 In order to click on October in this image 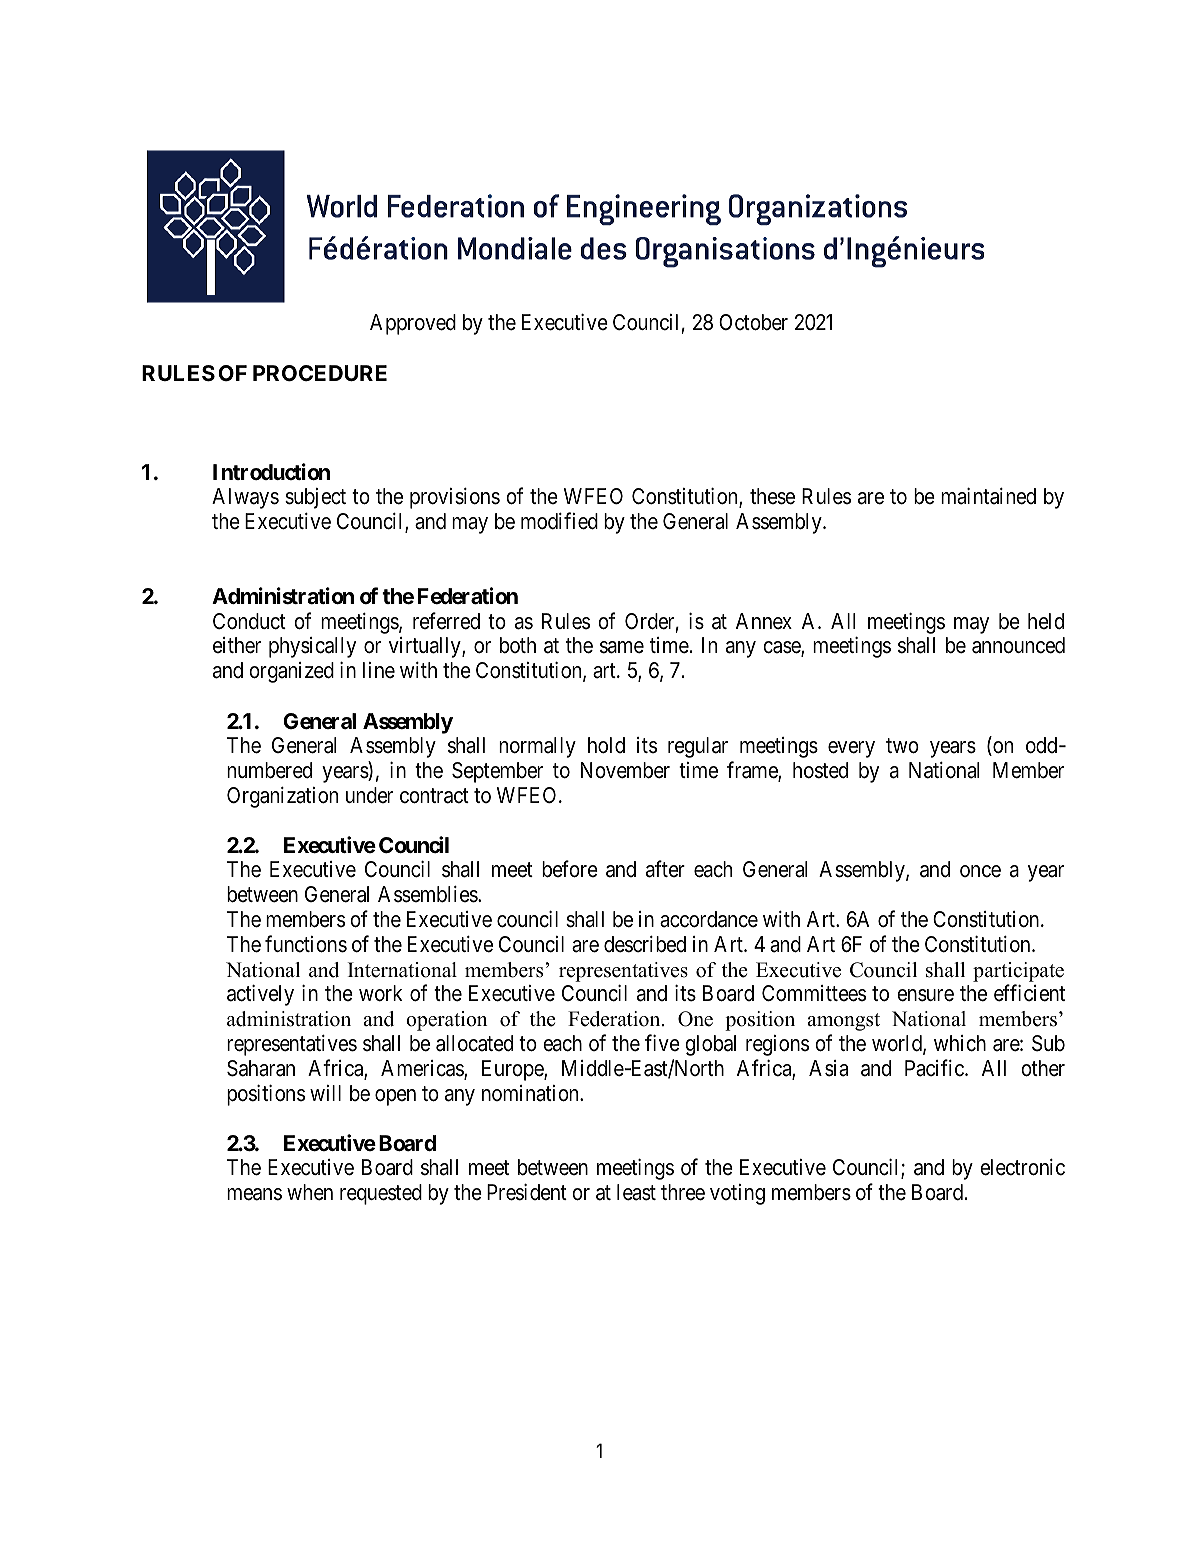, I will do `click(753, 322)`.
